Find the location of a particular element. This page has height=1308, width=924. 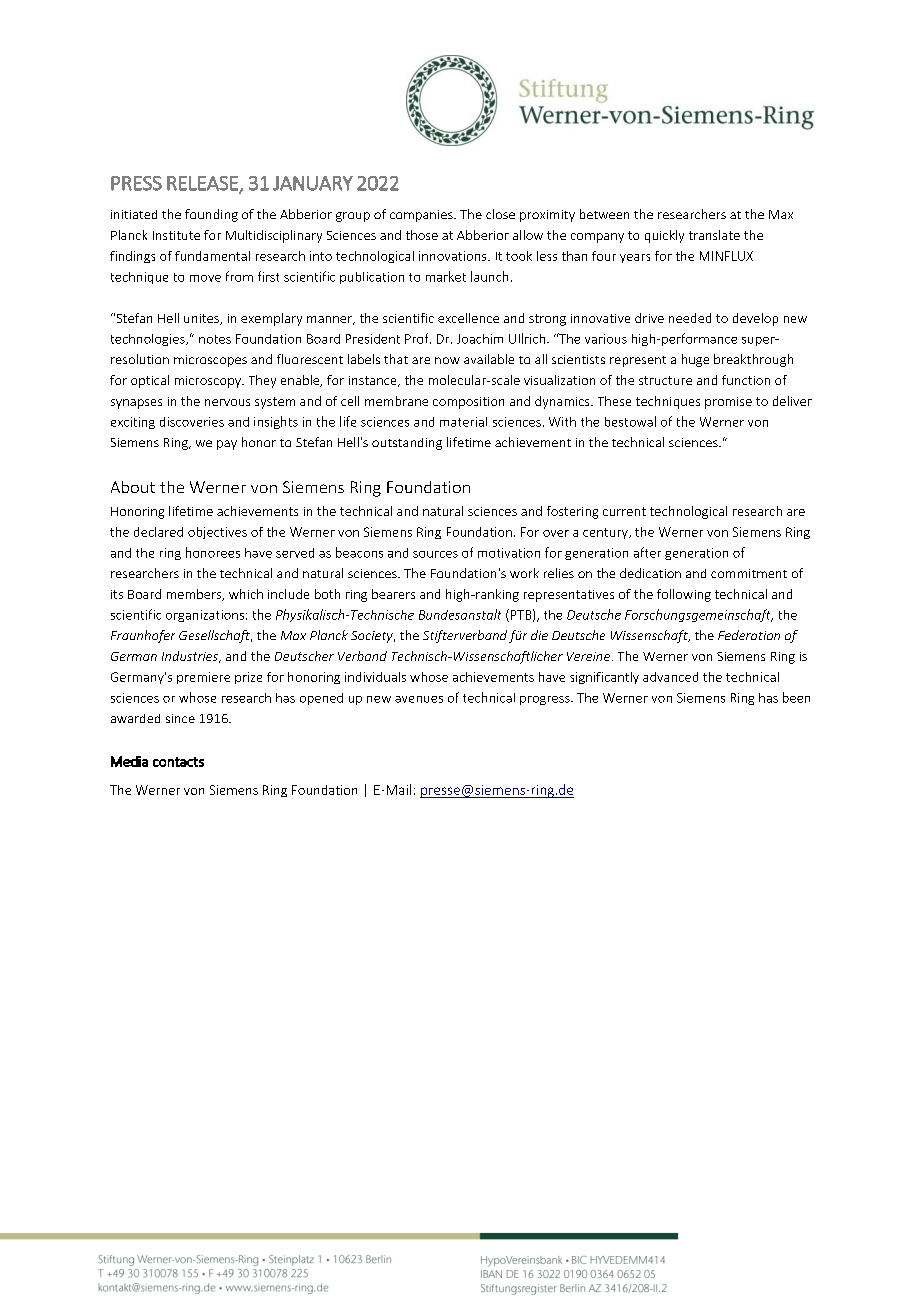

translate is located at coordinates (714, 235).
